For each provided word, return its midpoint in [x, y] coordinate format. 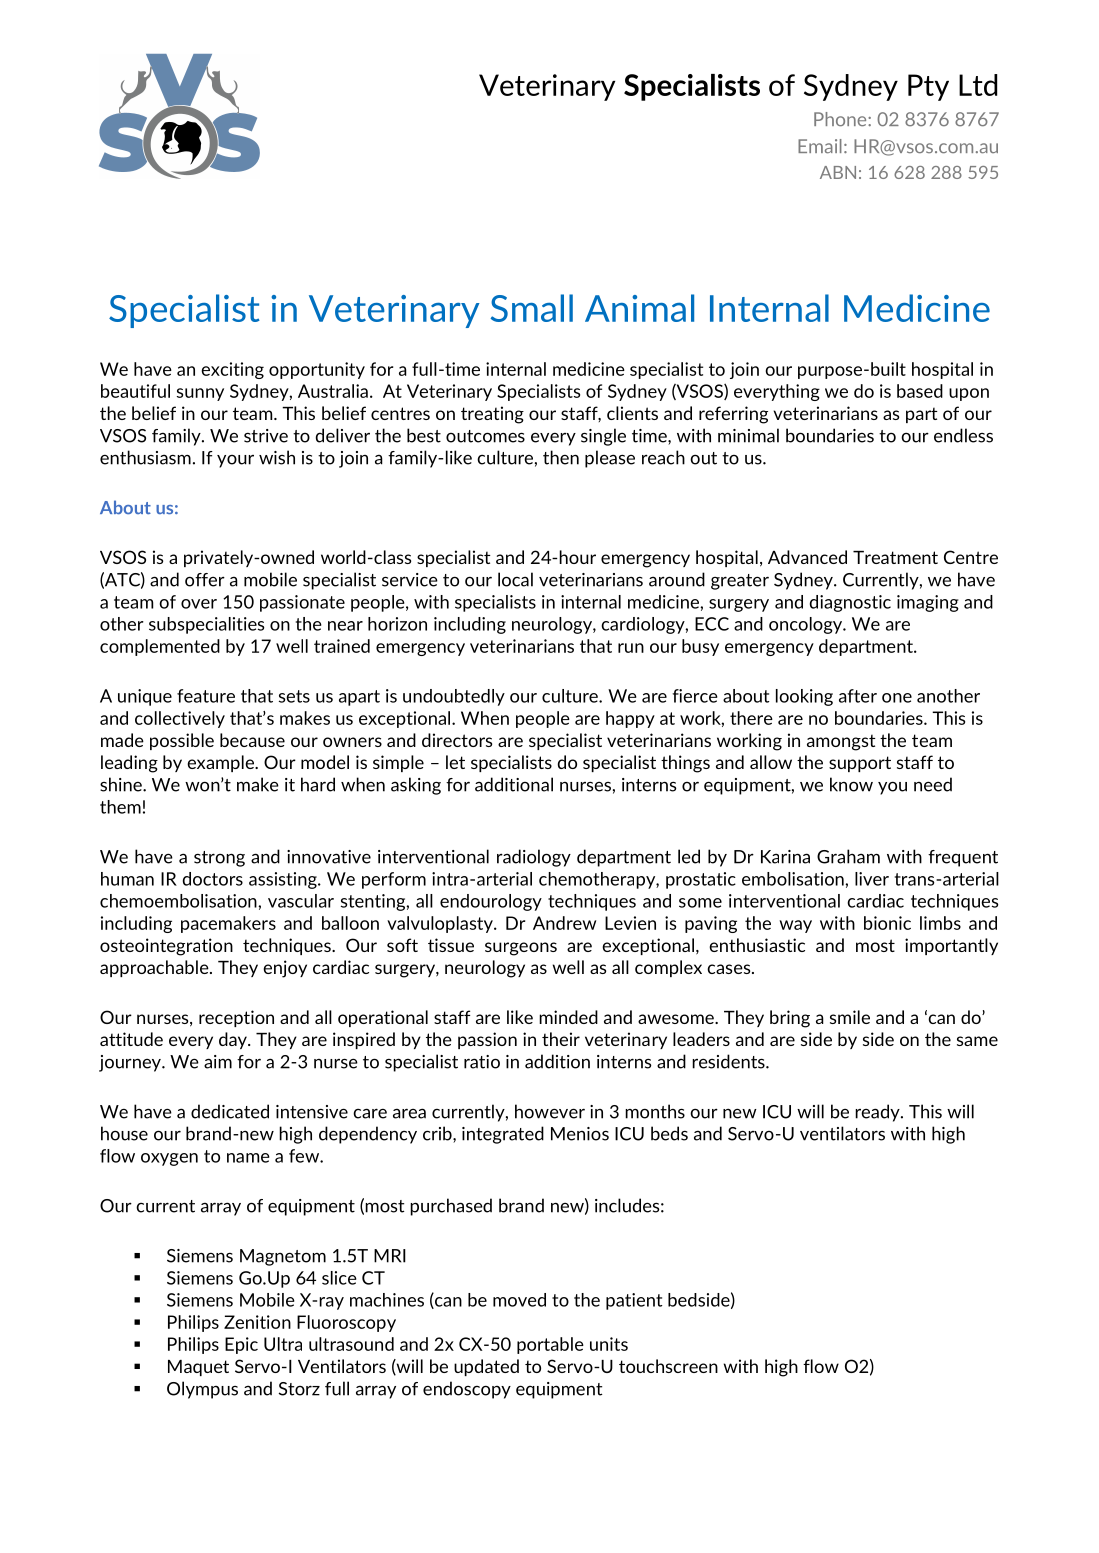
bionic [887, 923]
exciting [232, 370]
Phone [841, 119]
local [515, 579]
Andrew [564, 923]
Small [531, 308]
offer [205, 580]
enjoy [285, 969]
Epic [241, 1345]
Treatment [895, 557]
